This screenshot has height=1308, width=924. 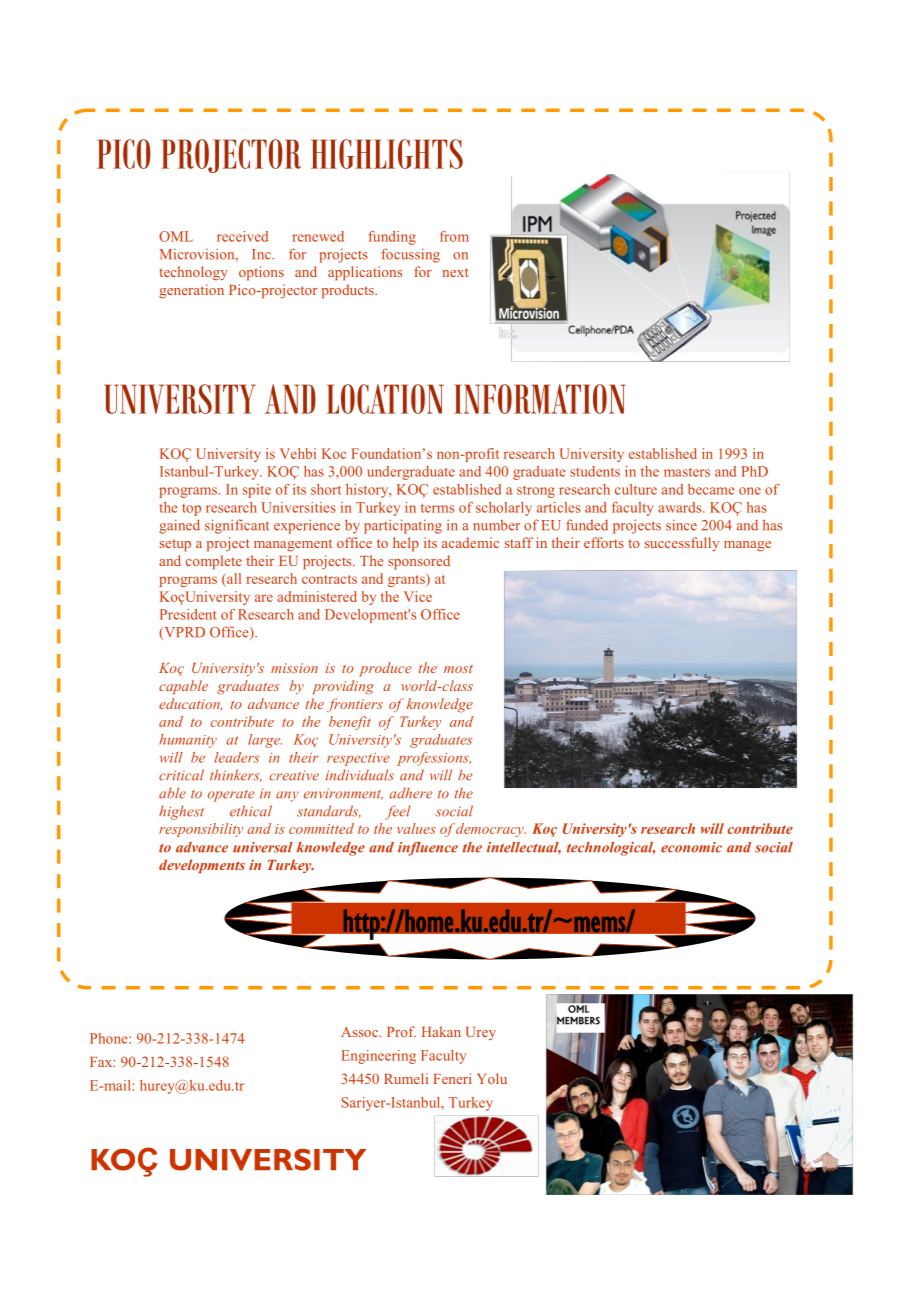 What do you see at coordinates (360, 1032) in the screenshot?
I see `Assoc` at bounding box center [360, 1032].
